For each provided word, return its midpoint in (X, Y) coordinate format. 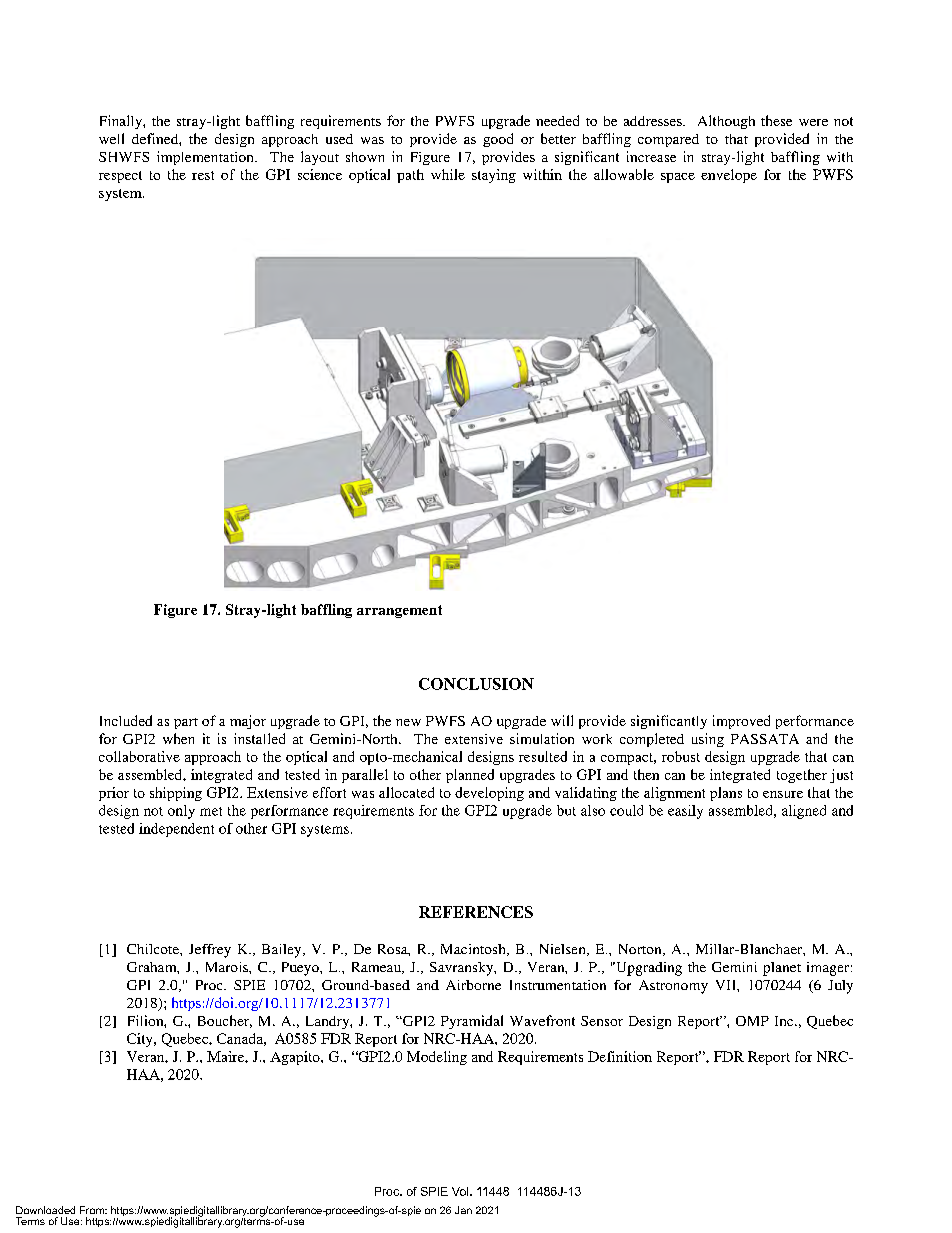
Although (726, 122)
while (448, 174)
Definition (620, 1056)
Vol (461, 1191)
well (111, 138)
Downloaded (45, 1210)
